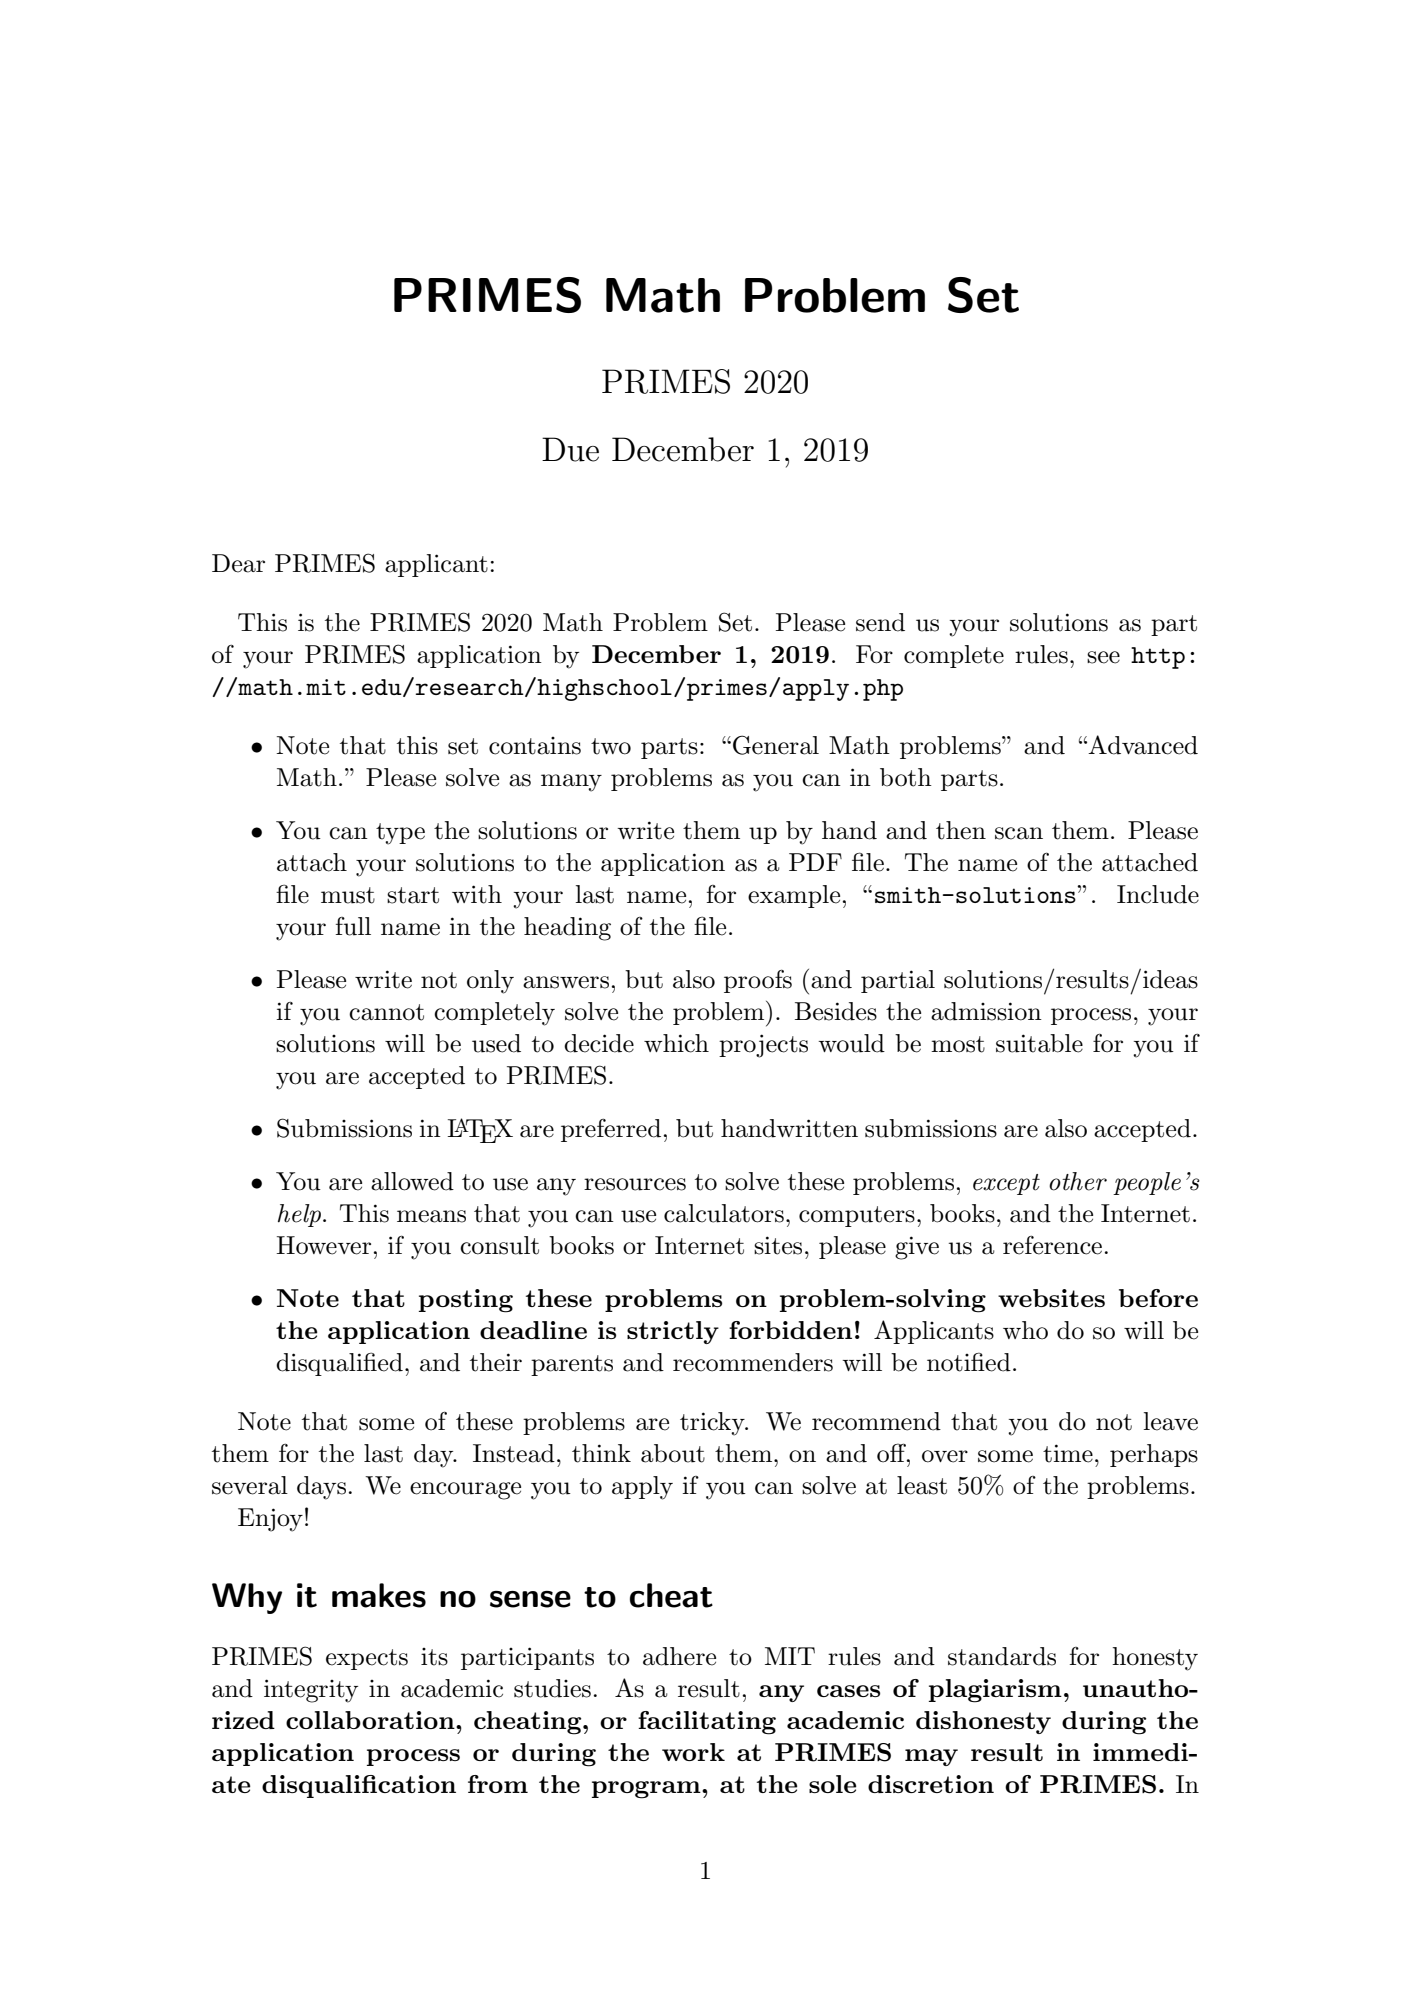 The height and width of the screenshot is (1996, 1411). Describe the element at coordinates (238, 563) in the screenshot. I see `Dear` at that location.
